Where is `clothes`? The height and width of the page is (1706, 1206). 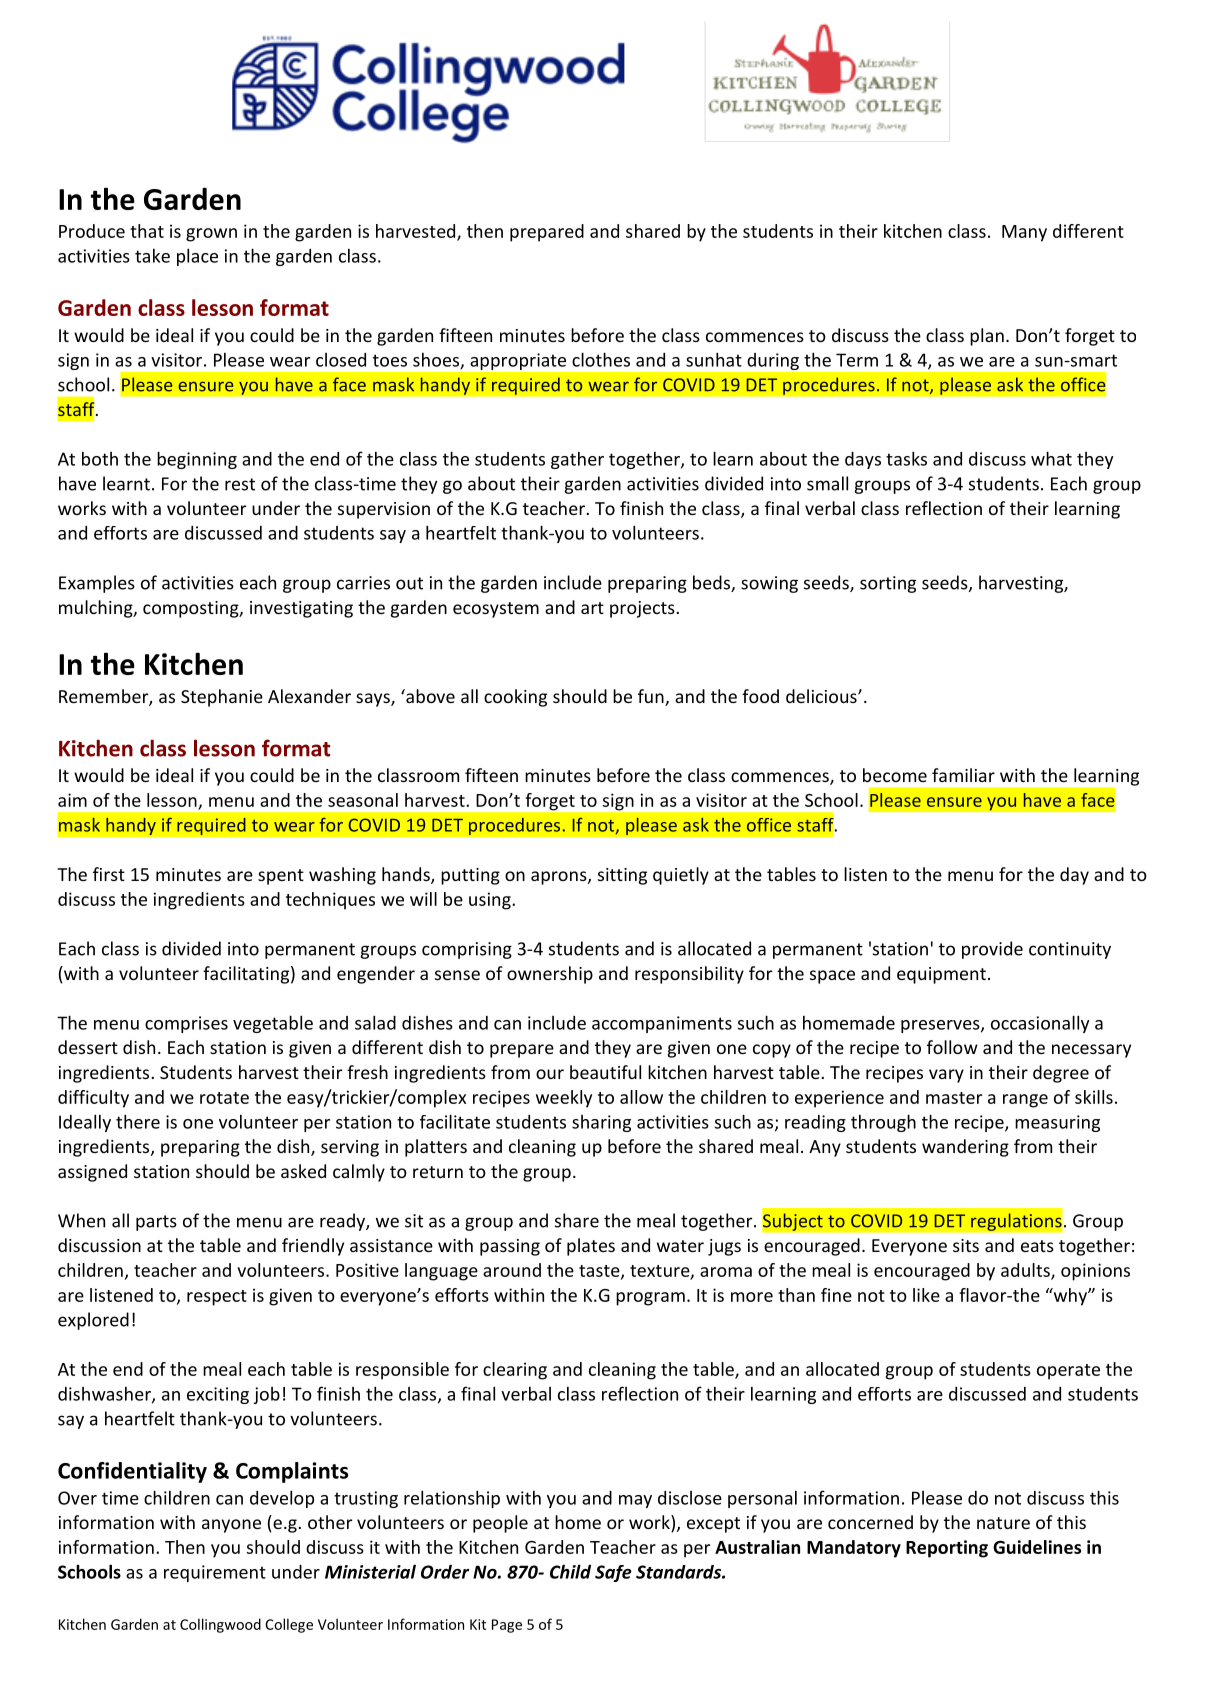
clothes is located at coordinates (601, 359).
